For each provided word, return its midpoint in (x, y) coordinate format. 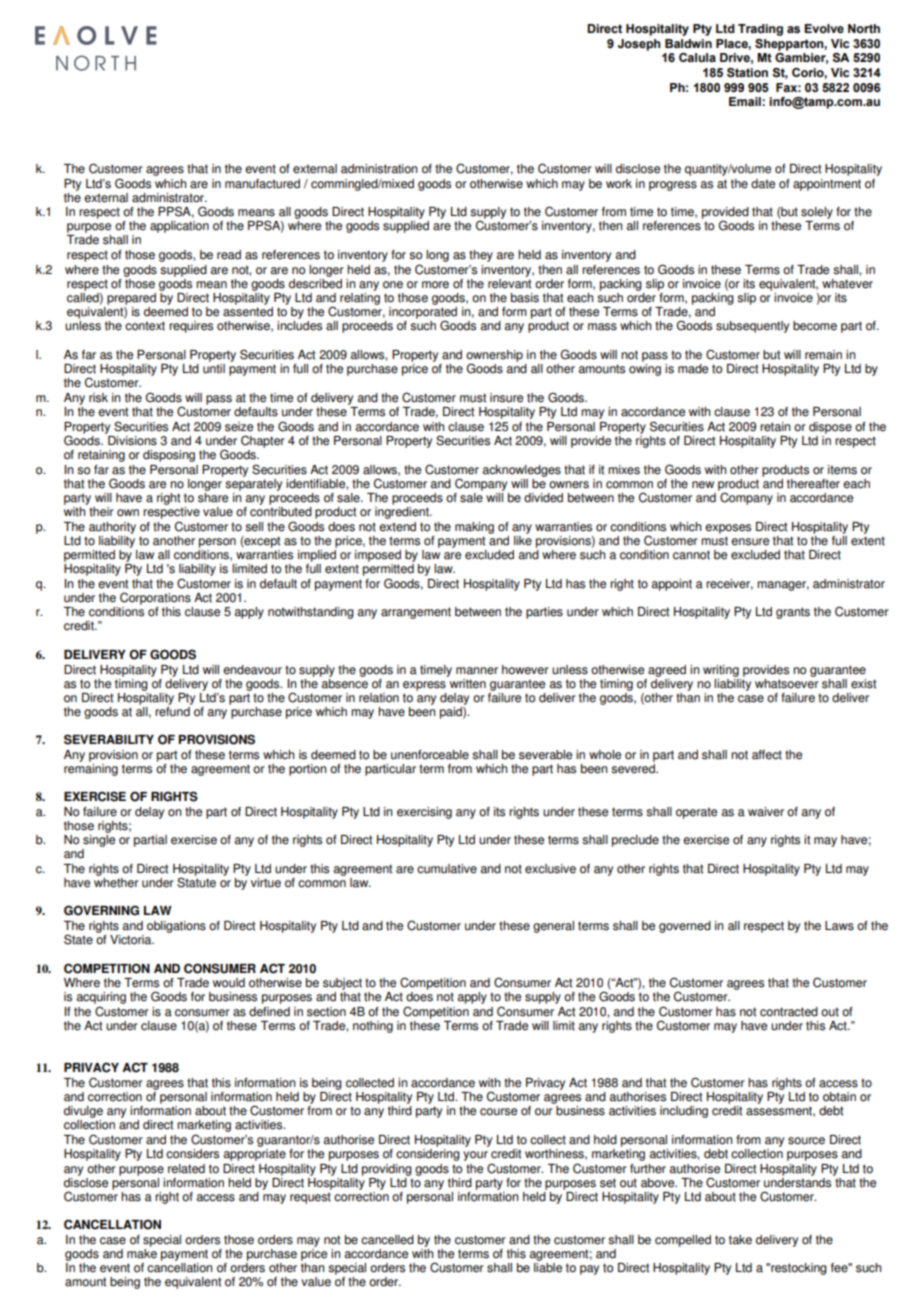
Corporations (155, 598)
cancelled (387, 1240)
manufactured (262, 184)
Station (747, 72)
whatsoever (787, 682)
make (142, 1252)
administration (379, 169)
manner (477, 671)
